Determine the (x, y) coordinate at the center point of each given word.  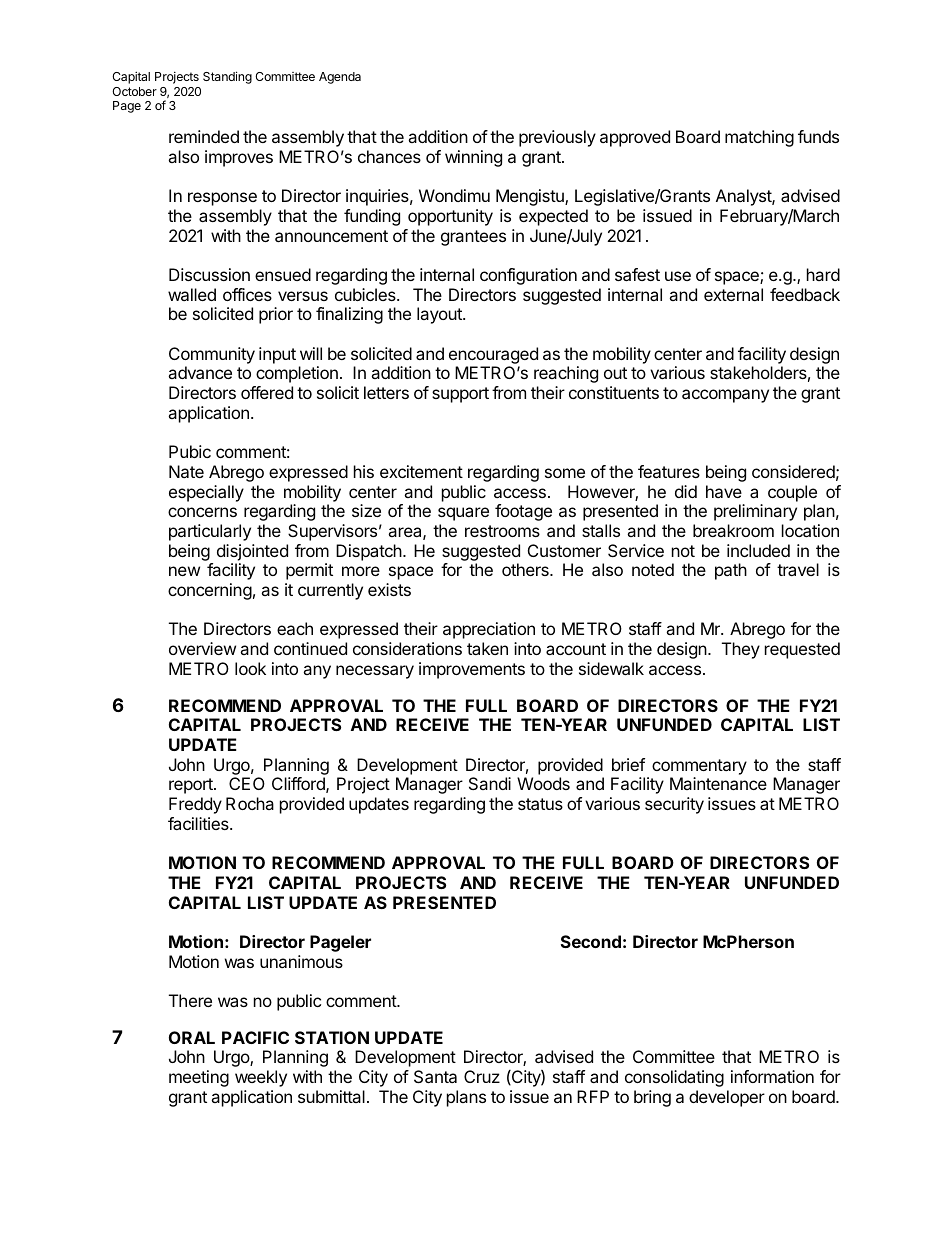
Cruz (482, 1076)
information (772, 1076)
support (460, 395)
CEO (247, 783)
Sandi (490, 783)
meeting (199, 1078)
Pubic (190, 451)
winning (473, 158)
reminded (204, 136)
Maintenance (718, 783)
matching (759, 138)
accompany (725, 396)
